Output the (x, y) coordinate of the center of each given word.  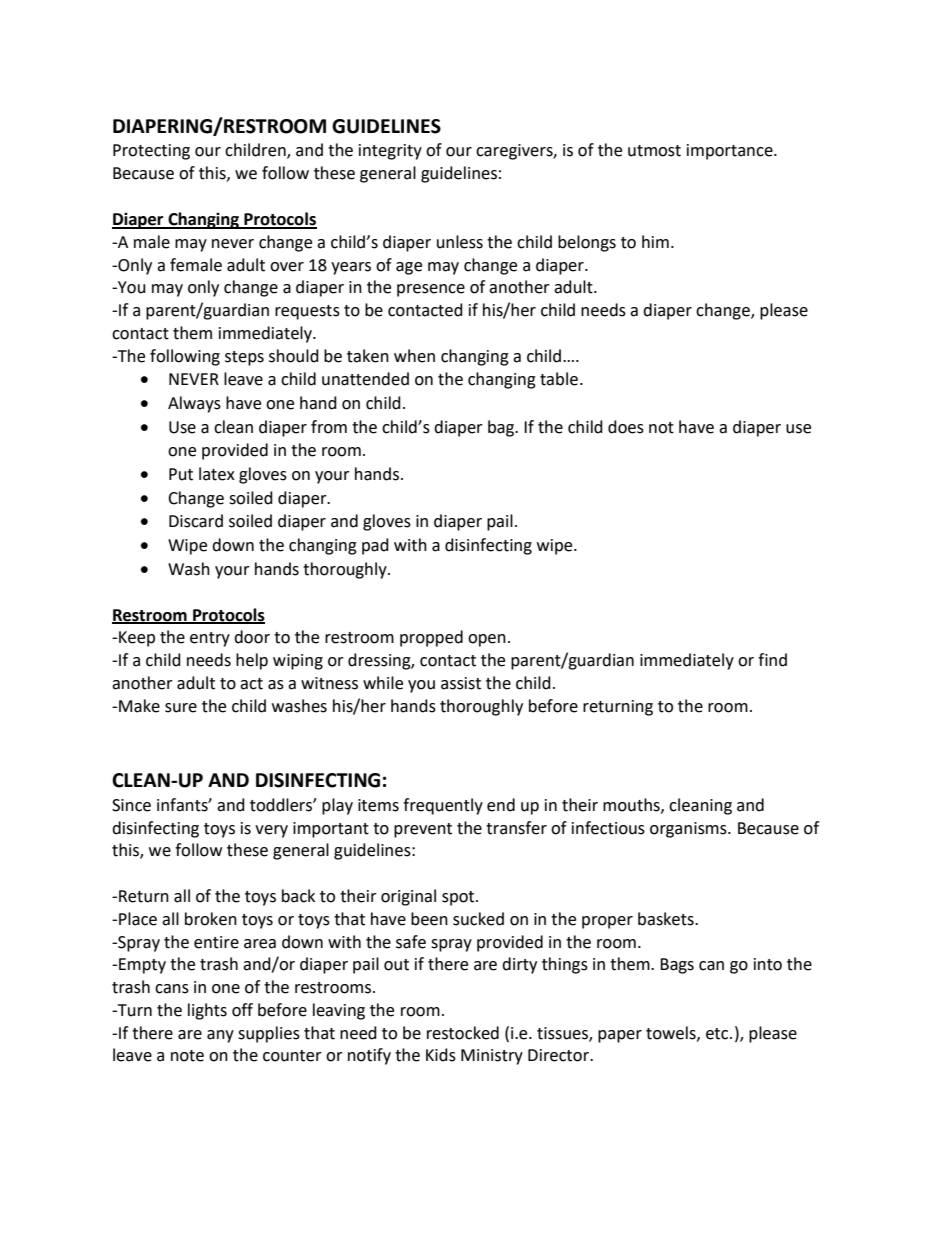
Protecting (151, 152)
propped (431, 638)
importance (731, 152)
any (220, 1036)
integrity (390, 152)
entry (210, 639)
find (772, 660)
